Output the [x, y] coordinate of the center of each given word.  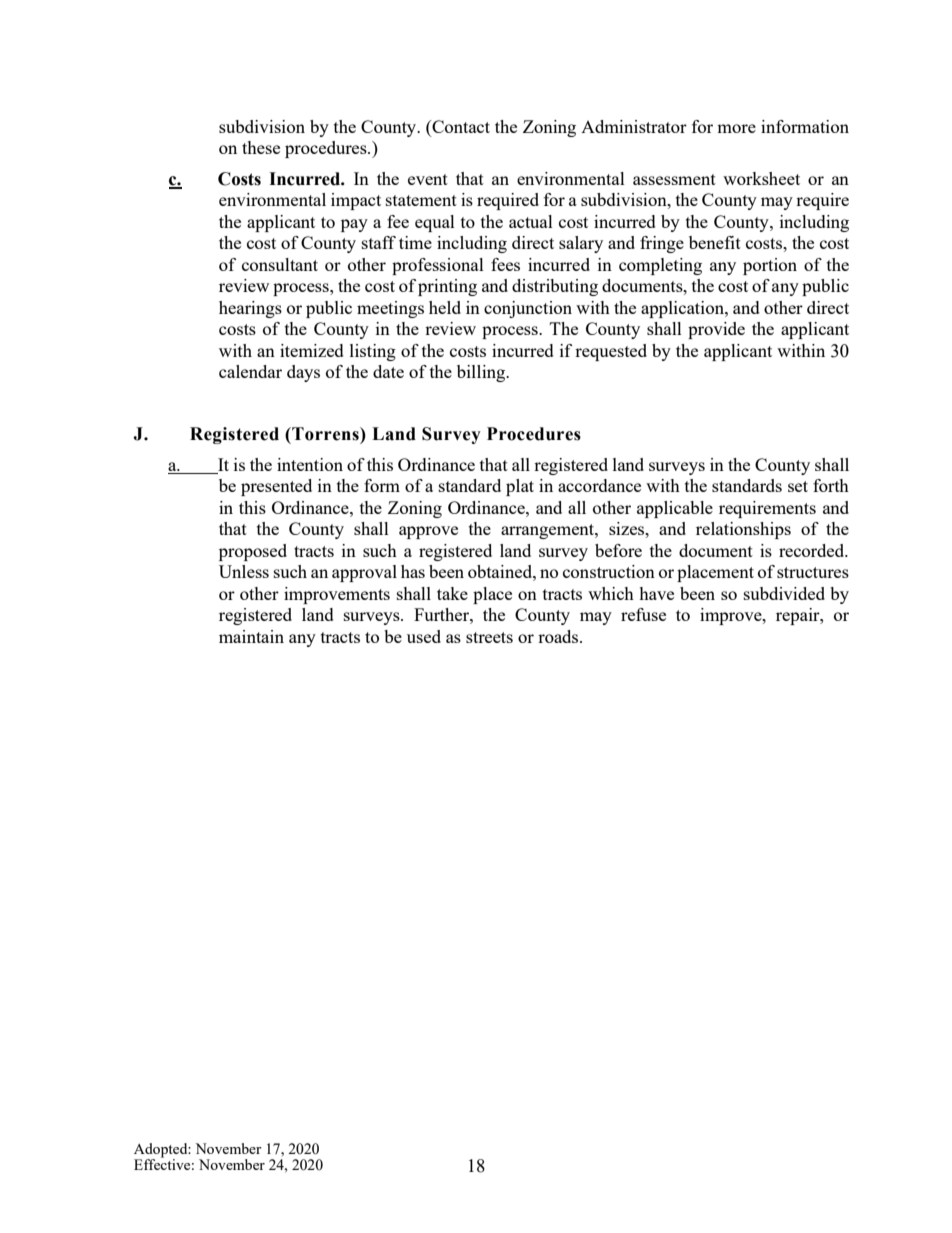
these [261, 147]
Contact [460, 126]
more [736, 128]
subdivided [784, 593]
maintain [251, 636]
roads [559, 636]
